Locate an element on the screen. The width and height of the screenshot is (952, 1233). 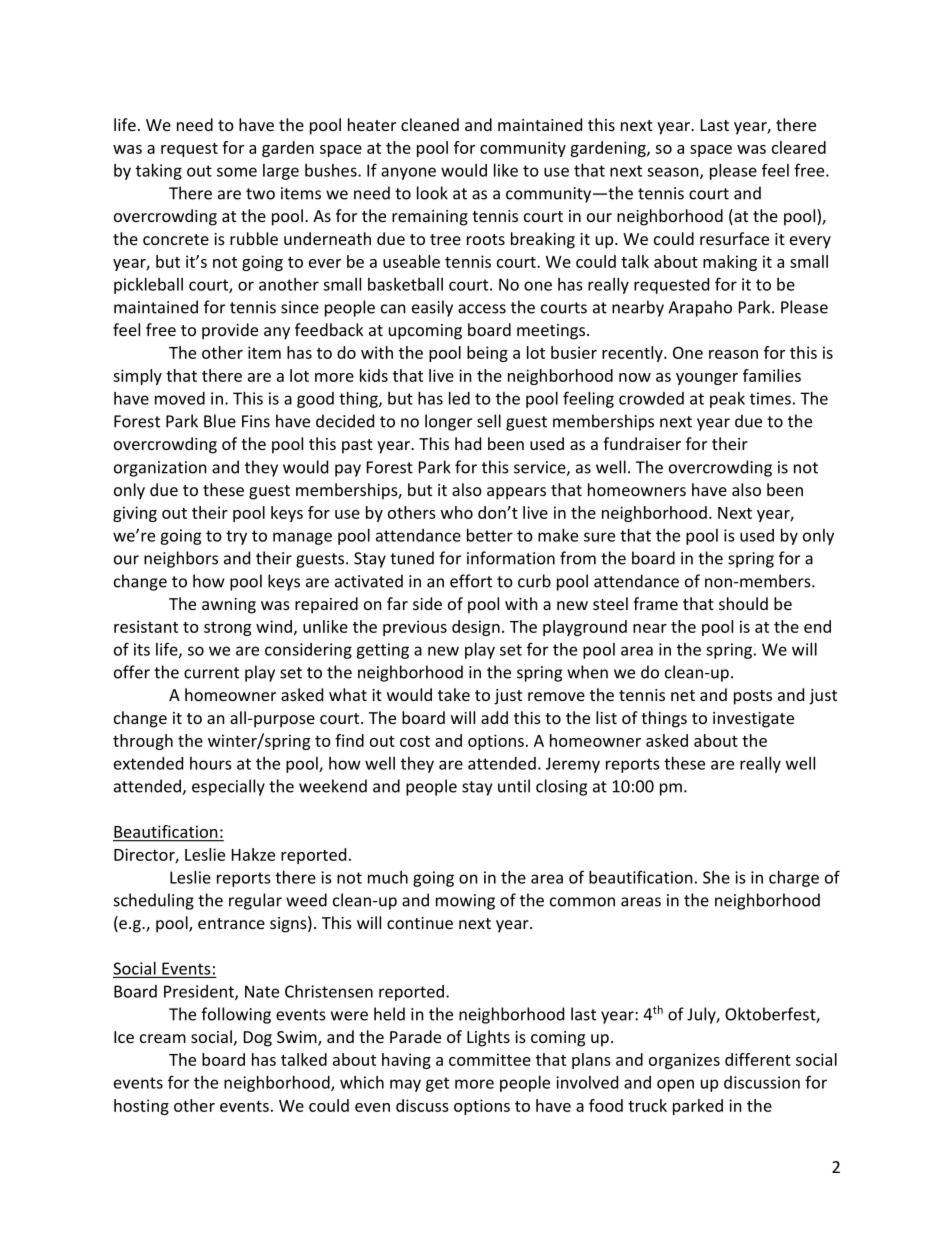
organization is located at coordinates (160, 469).
